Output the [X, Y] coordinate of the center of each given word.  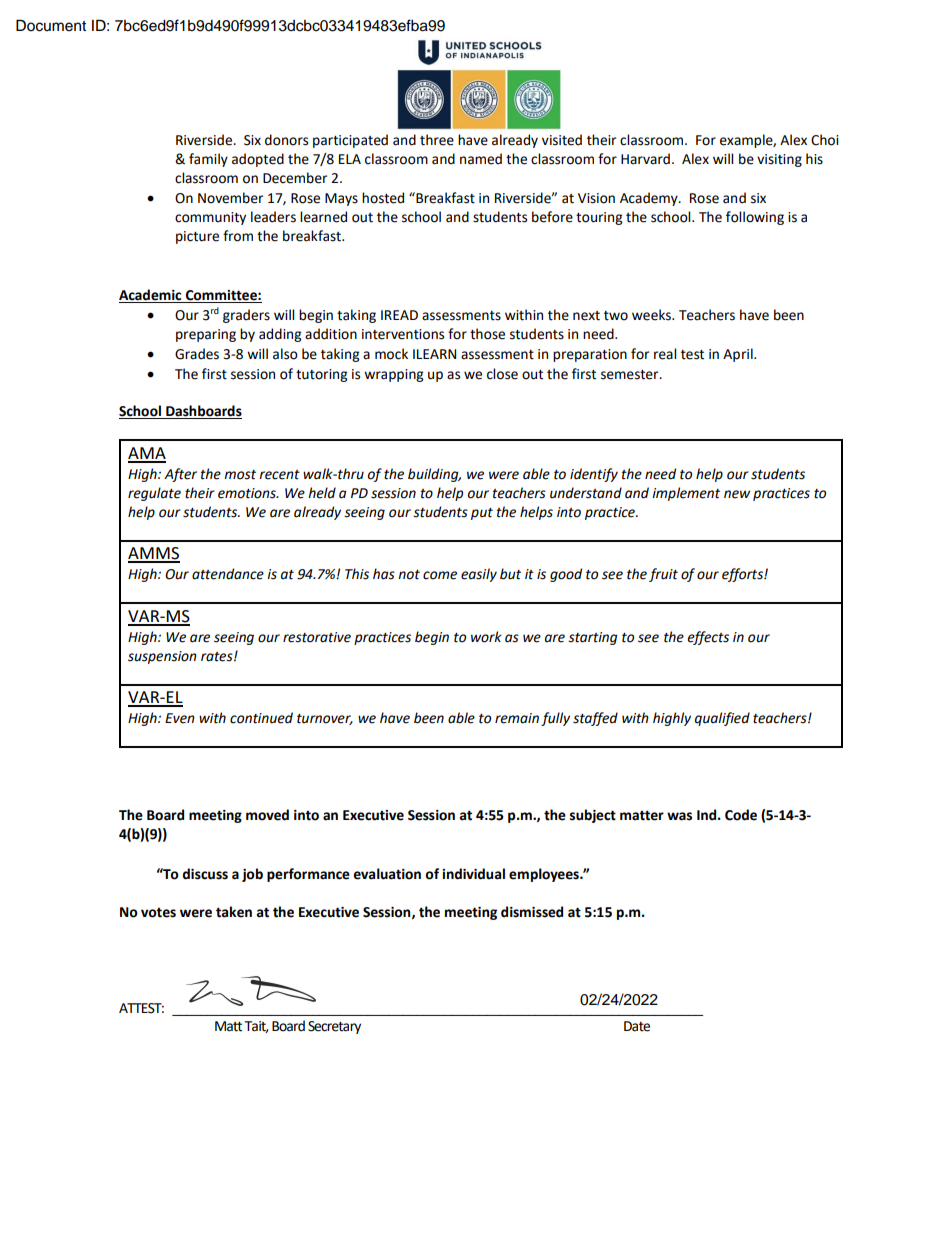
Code [741, 815]
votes [158, 913]
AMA [147, 454]
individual [473, 874]
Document [51, 25]
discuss [205, 874]
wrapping [393, 375]
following [755, 218]
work [486, 637]
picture [197, 237]
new [737, 494]
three [437, 140]
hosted [383, 198]
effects [708, 638]
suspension [162, 657]
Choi [825, 140]
